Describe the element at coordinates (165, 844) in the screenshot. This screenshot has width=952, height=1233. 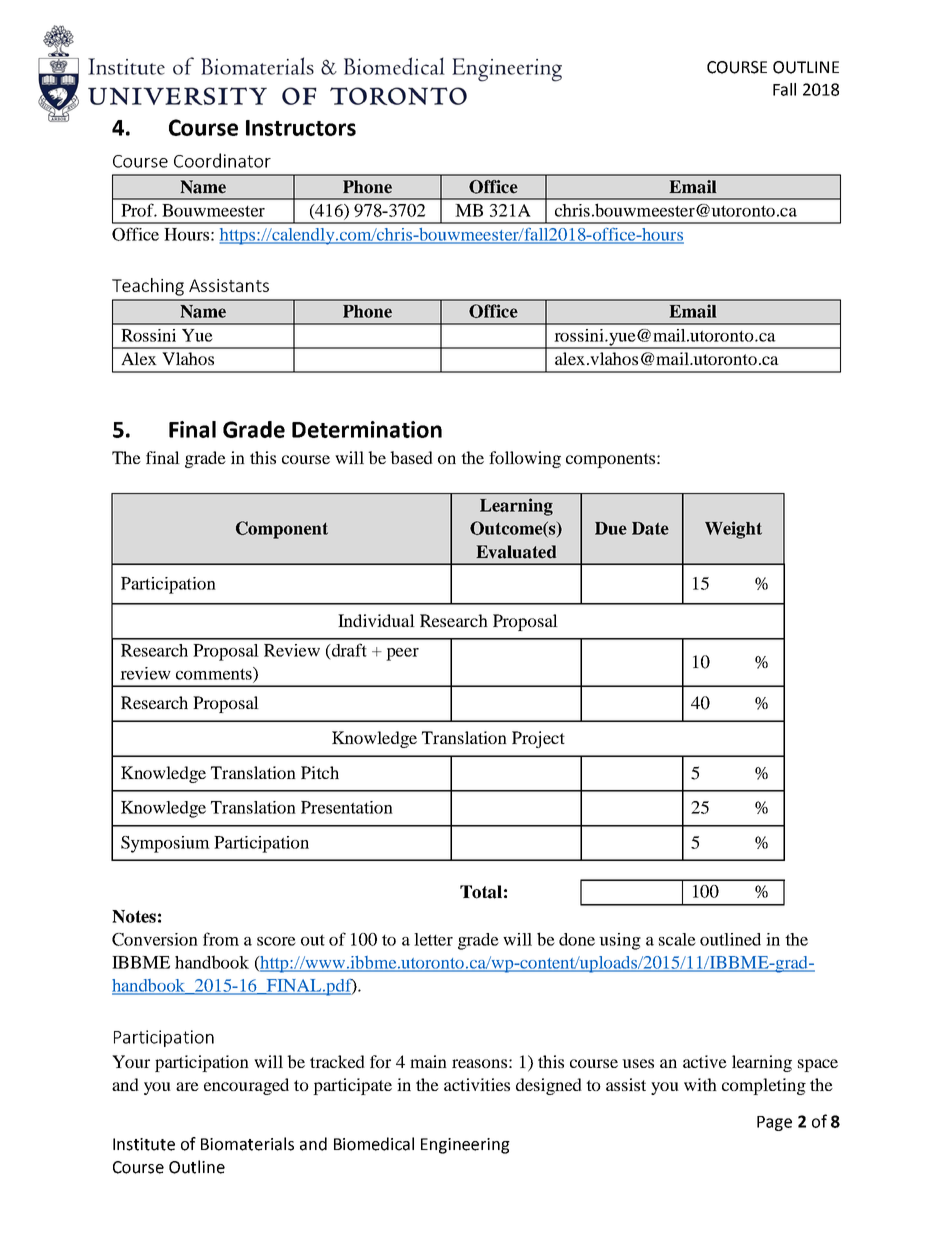
I see `Symposium` at that location.
